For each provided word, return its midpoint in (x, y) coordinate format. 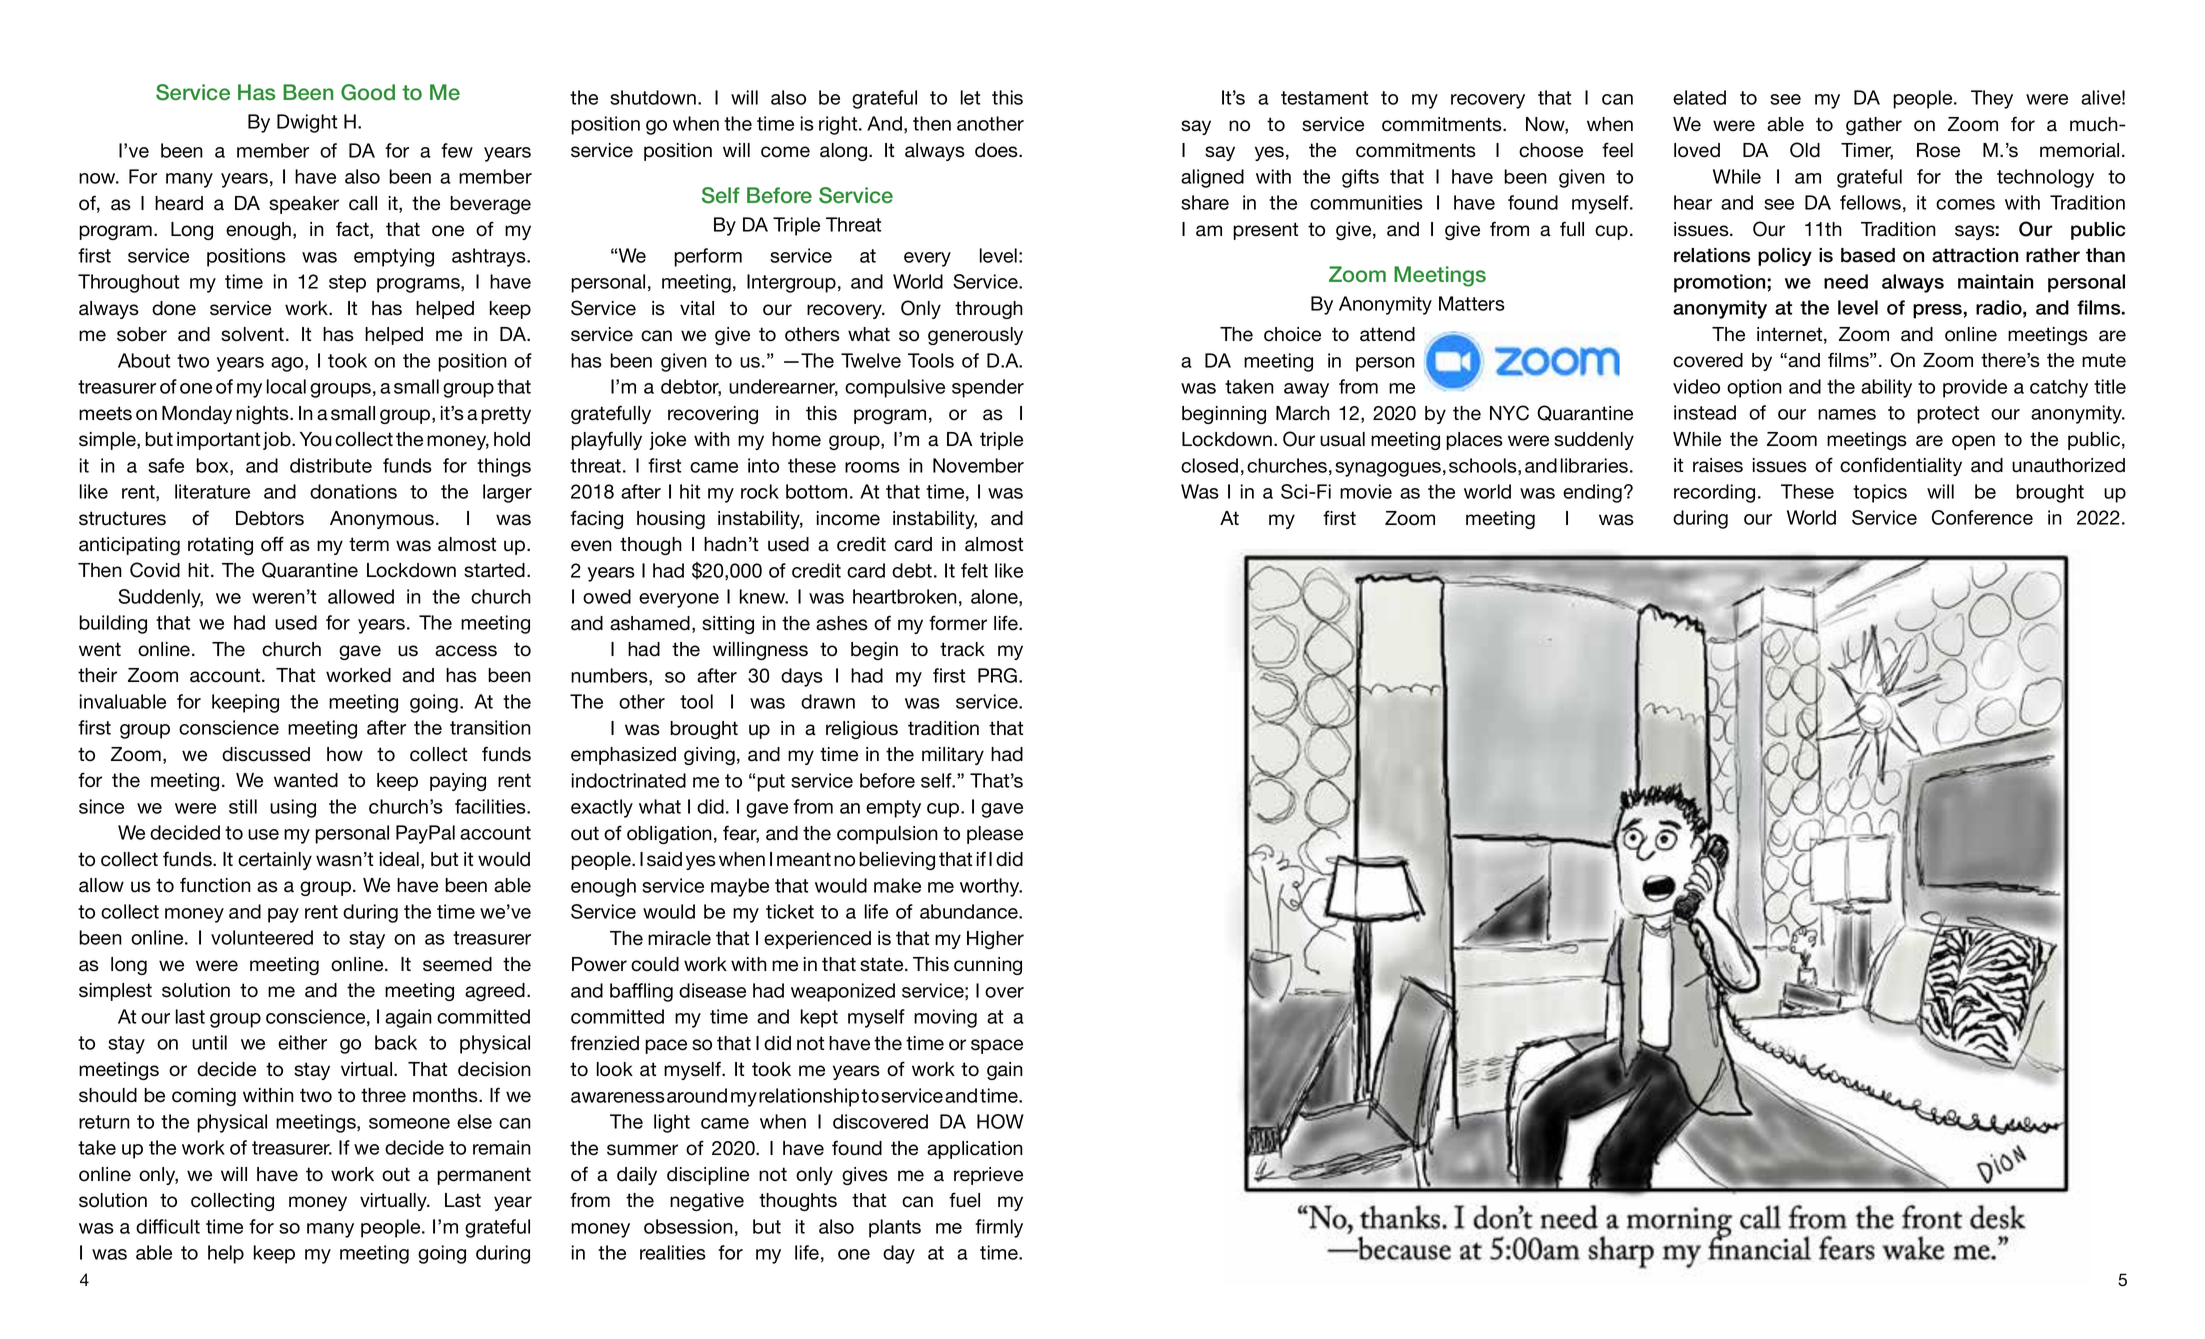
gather (1874, 126)
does (997, 150)
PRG (999, 675)
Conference (1982, 517)
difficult (168, 1226)
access (466, 651)
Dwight (307, 123)
